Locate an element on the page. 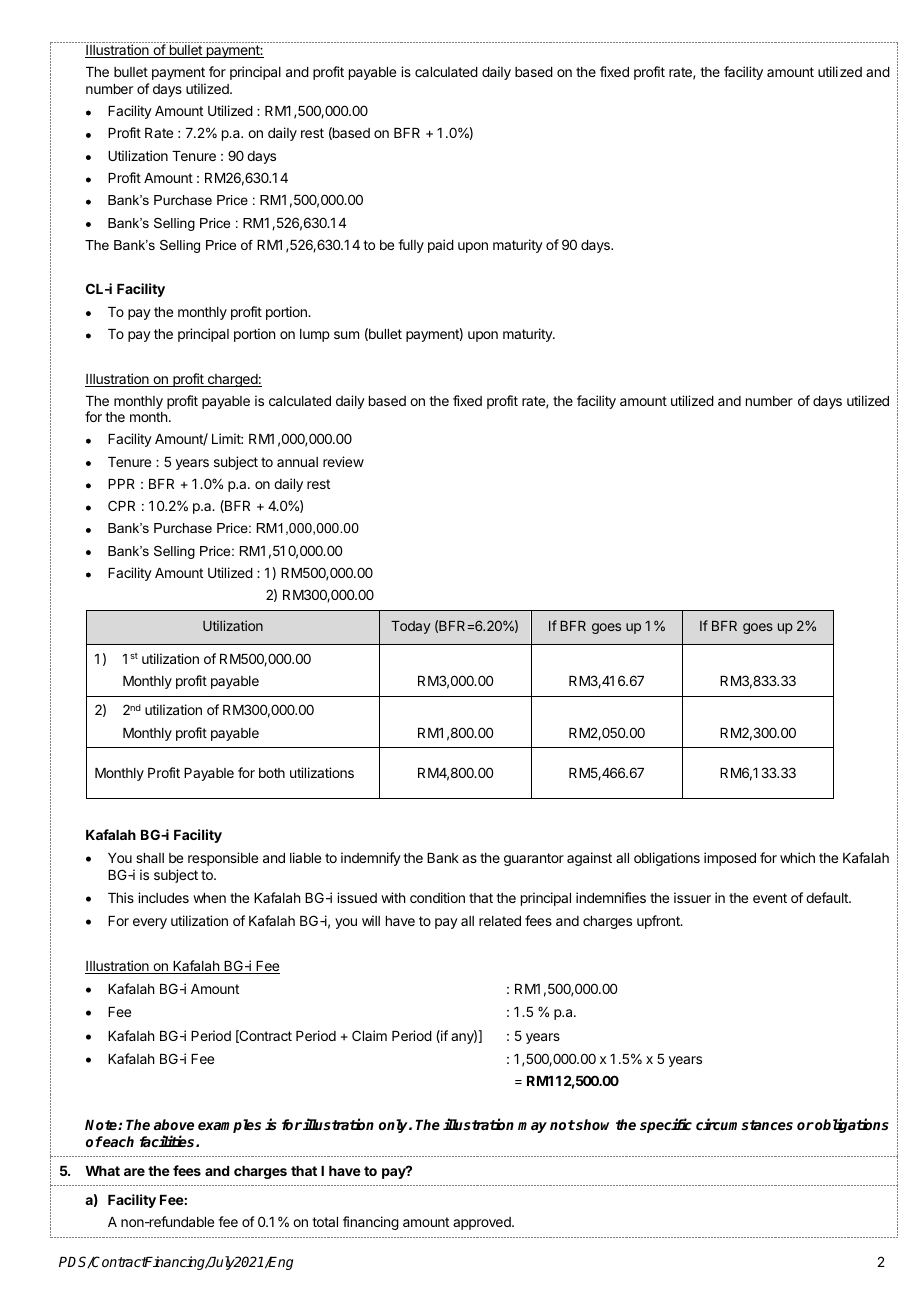  related is located at coordinates (500, 921).
